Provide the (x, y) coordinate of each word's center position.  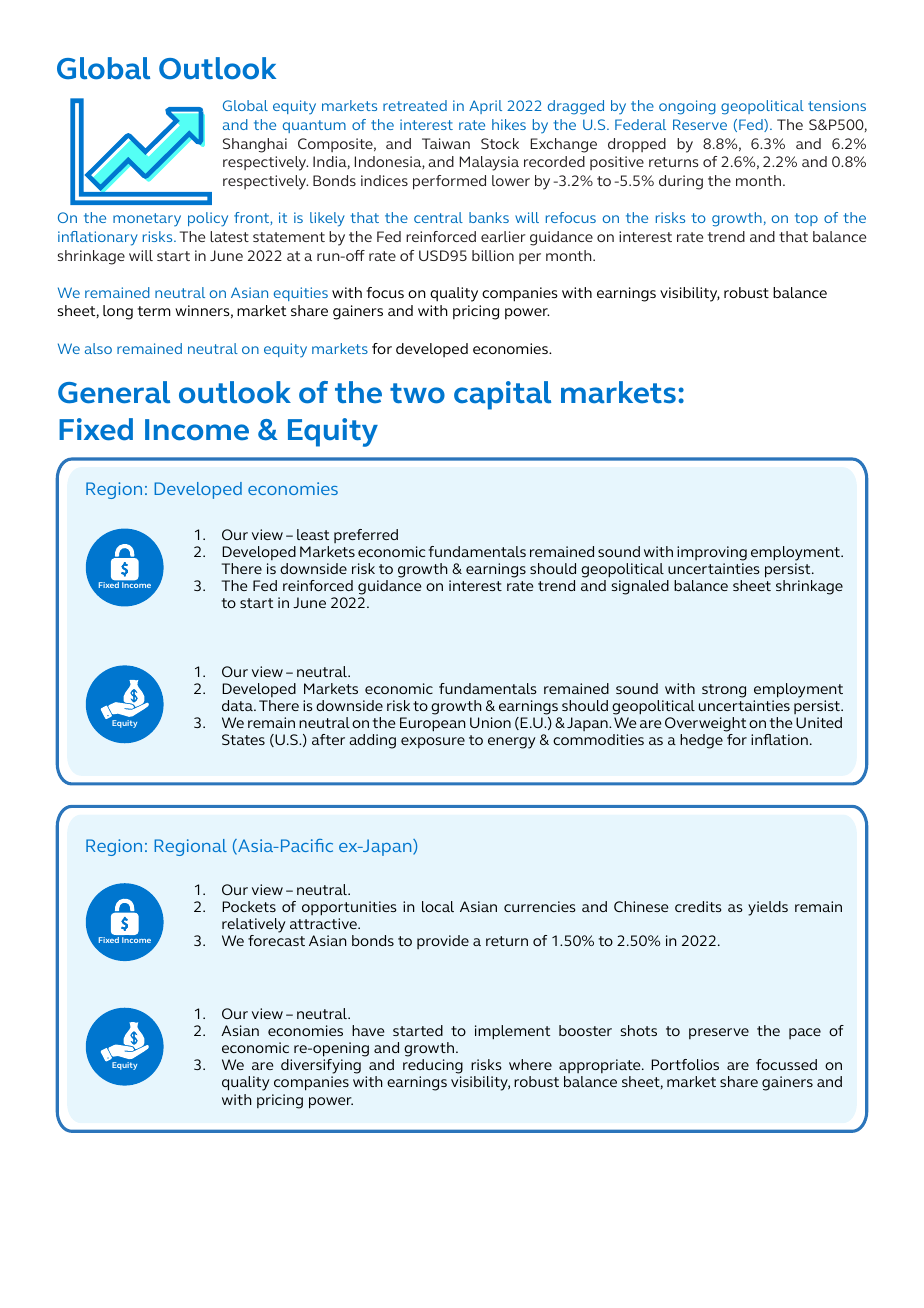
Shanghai (255, 145)
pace (805, 1033)
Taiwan (446, 143)
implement (512, 1032)
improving (712, 553)
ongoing (687, 107)
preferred (366, 536)
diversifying (321, 1068)
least (313, 534)
